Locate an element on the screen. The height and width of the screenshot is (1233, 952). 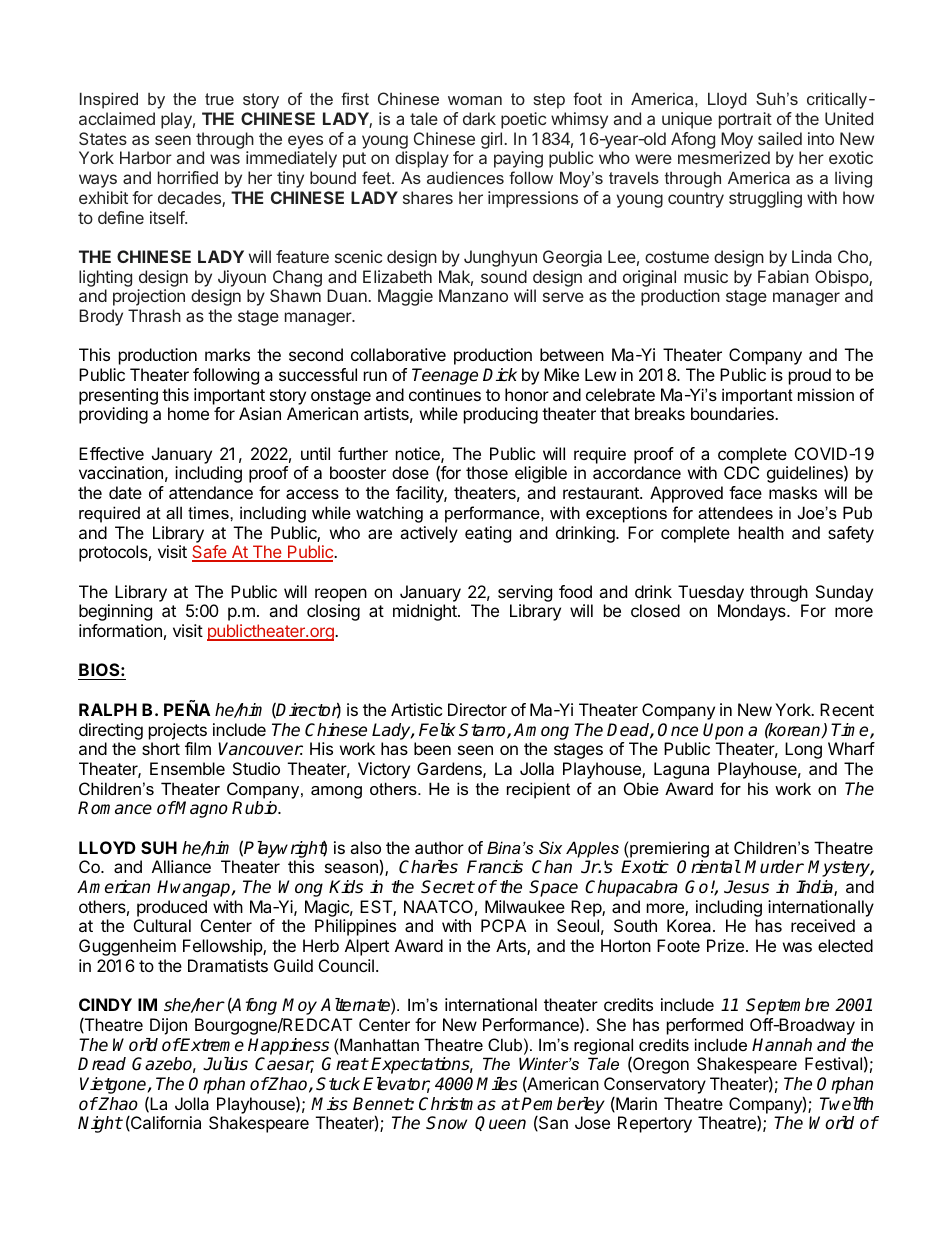
Mondays is located at coordinates (753, 612).
